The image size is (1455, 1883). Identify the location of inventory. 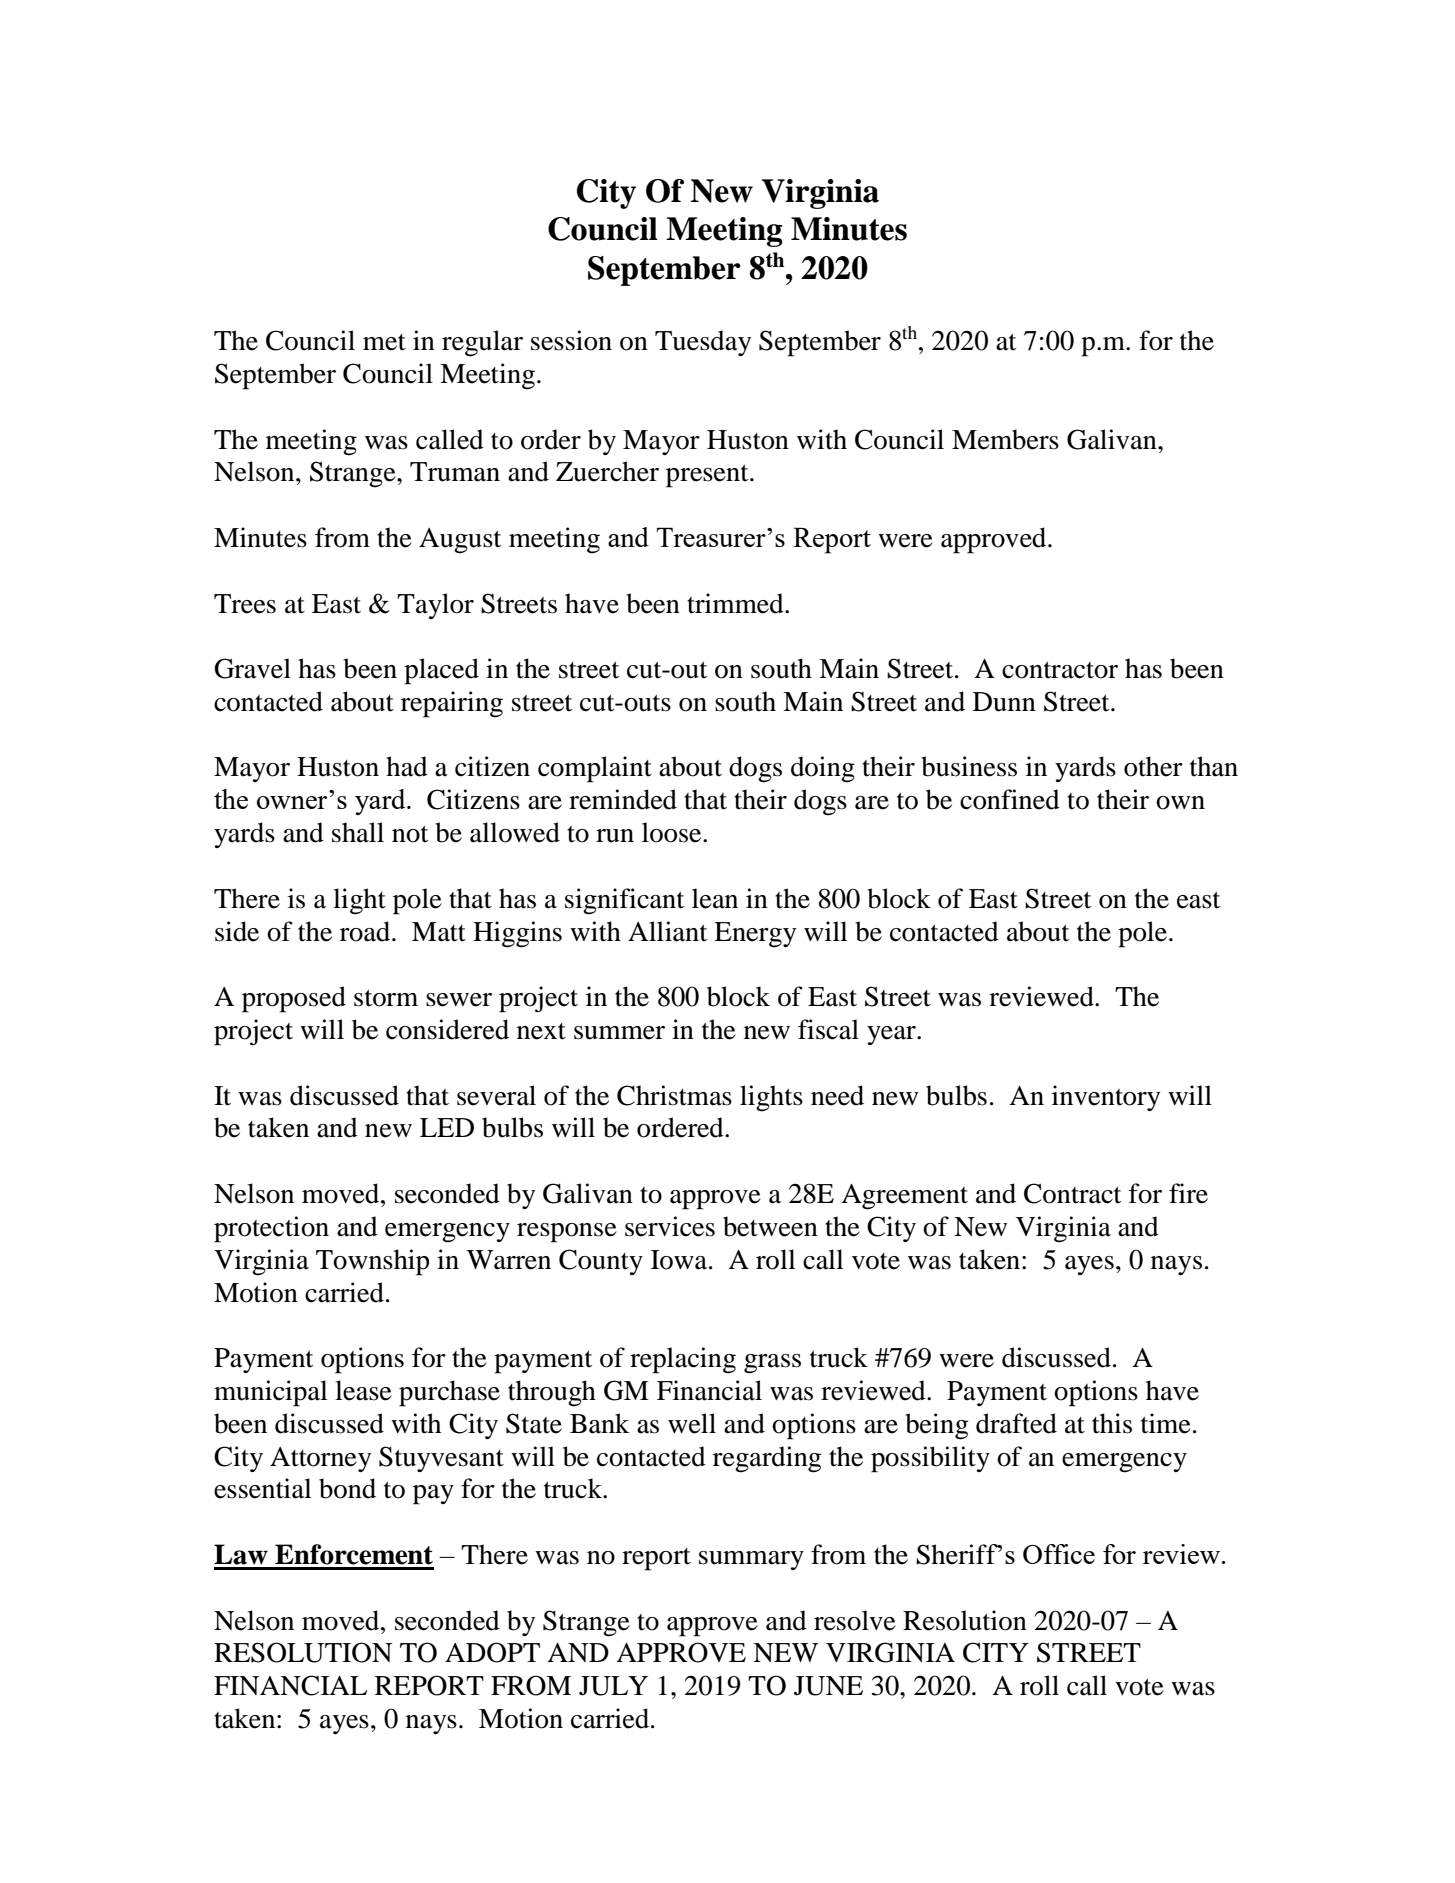
(1106, 1098).
